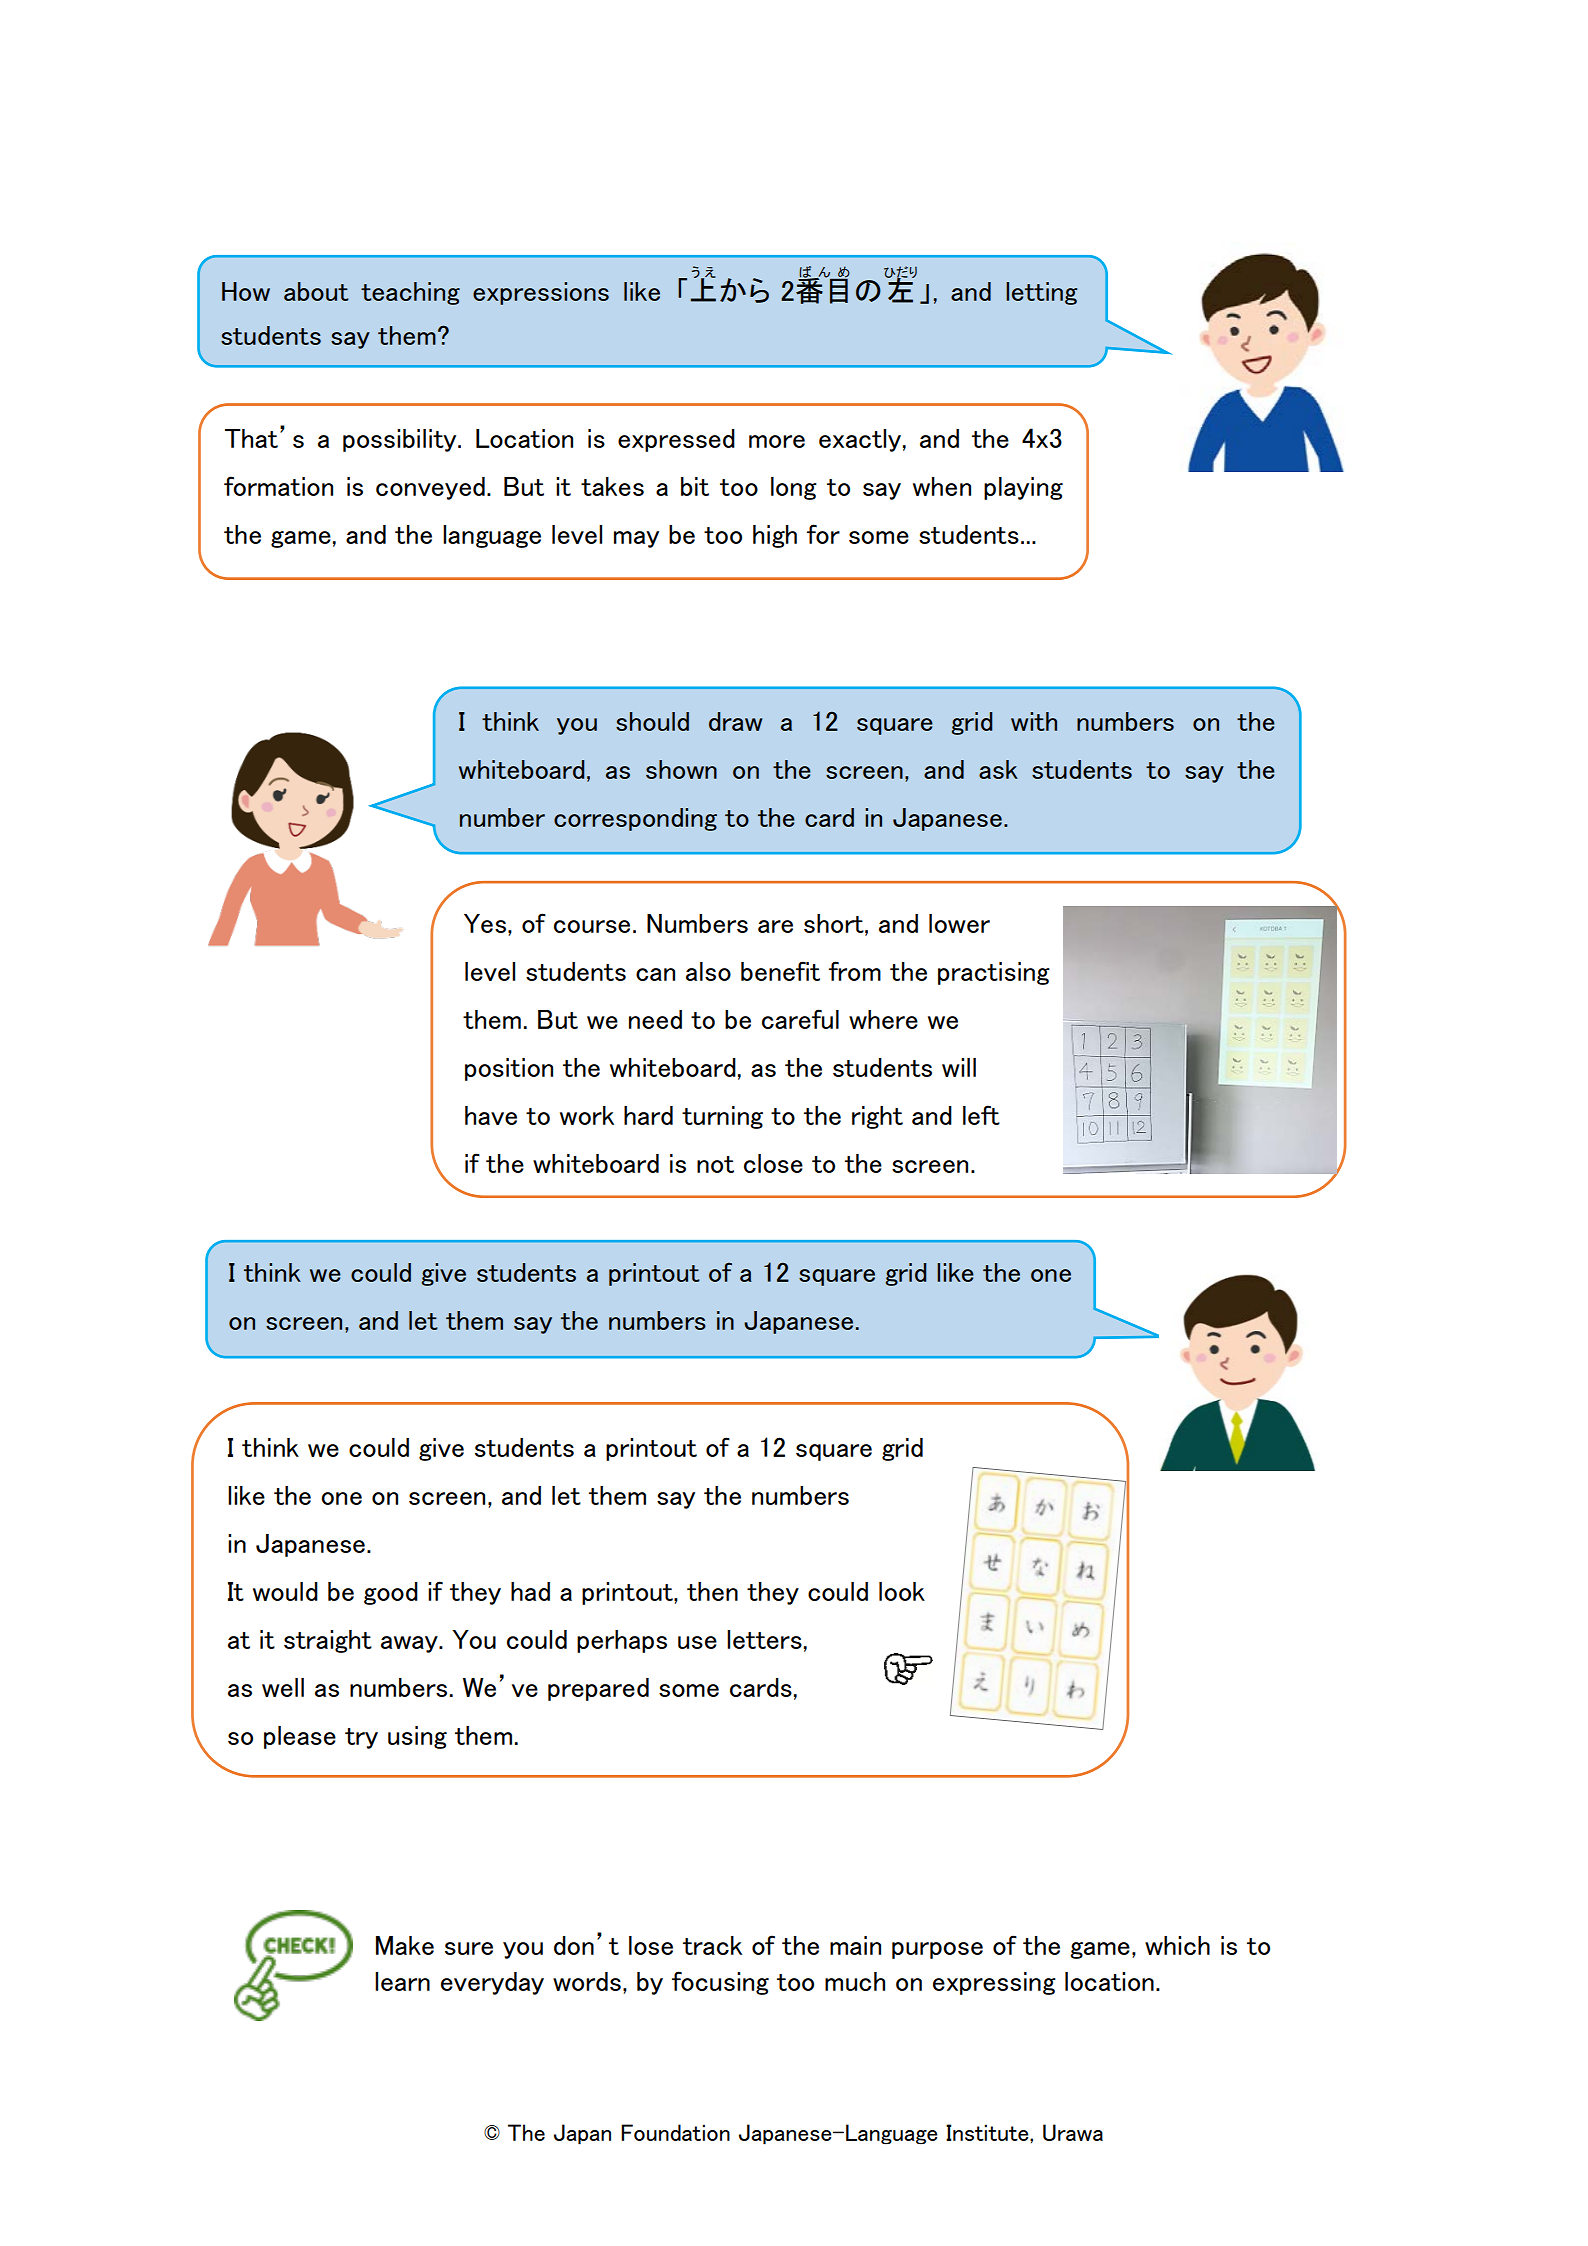  I want to click on letting, so click(1041, 293).
